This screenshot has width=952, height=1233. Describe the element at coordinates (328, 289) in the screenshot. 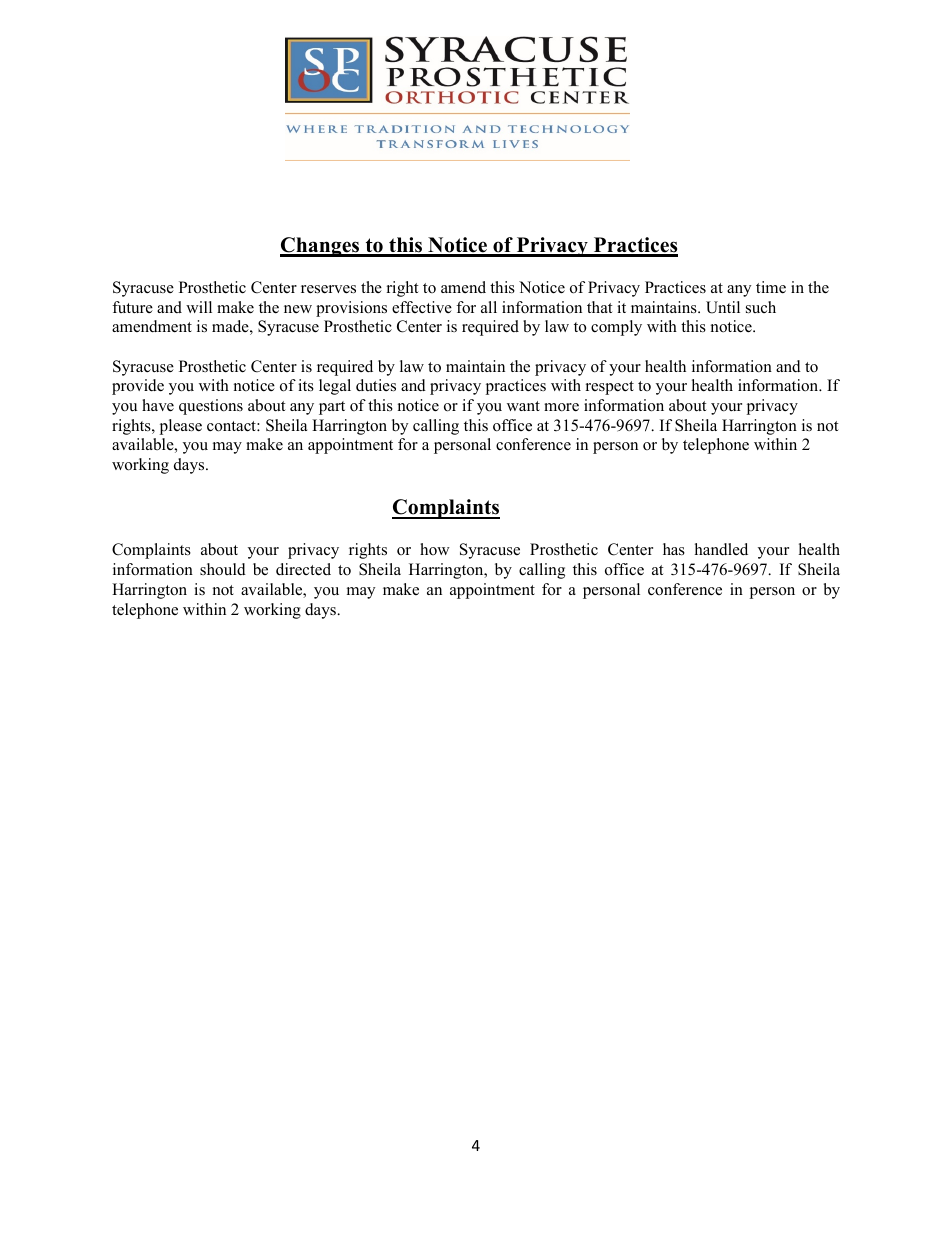

I see `reserves` at that location.
